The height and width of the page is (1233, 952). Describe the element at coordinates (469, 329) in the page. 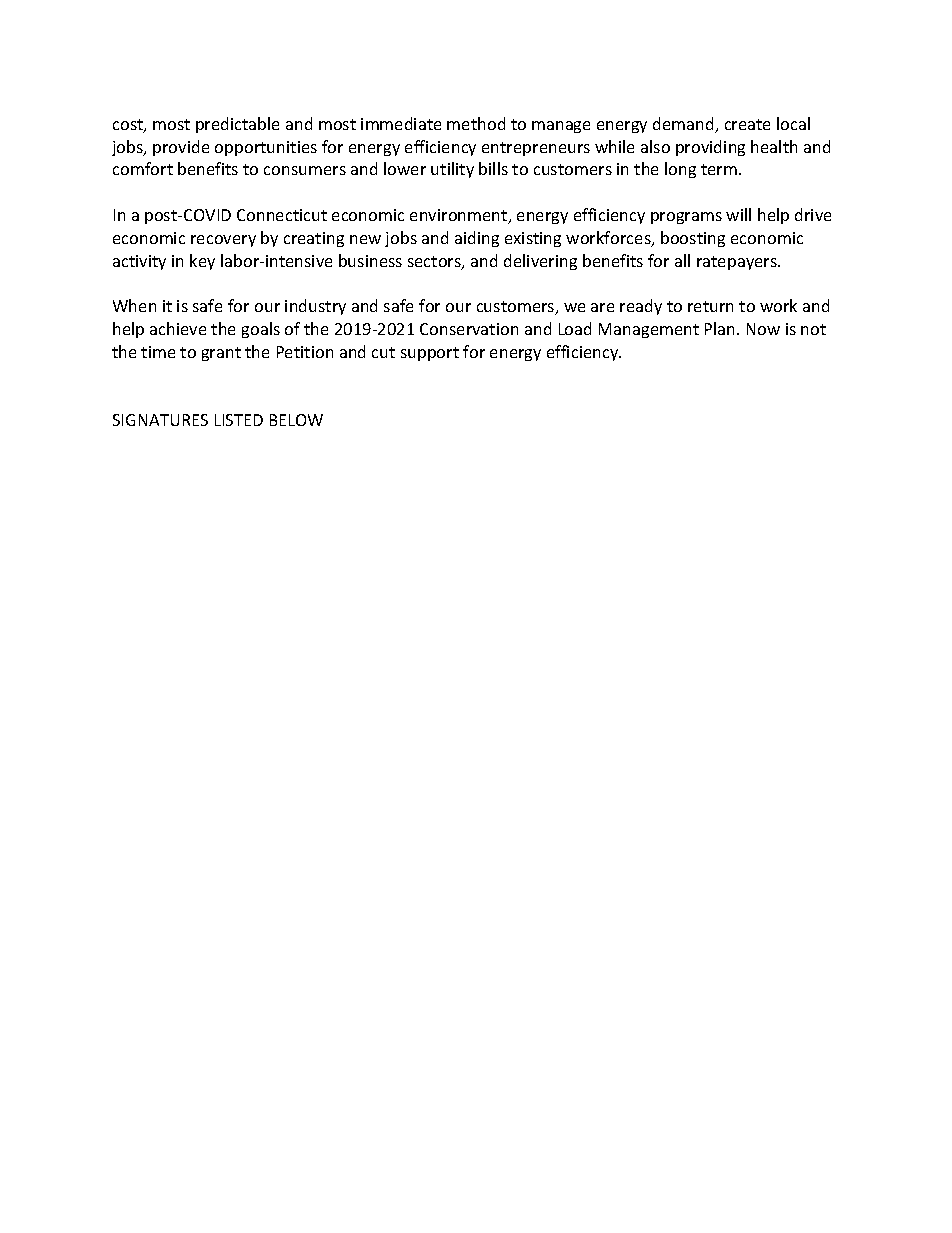

I see `Conservation` at that location.
